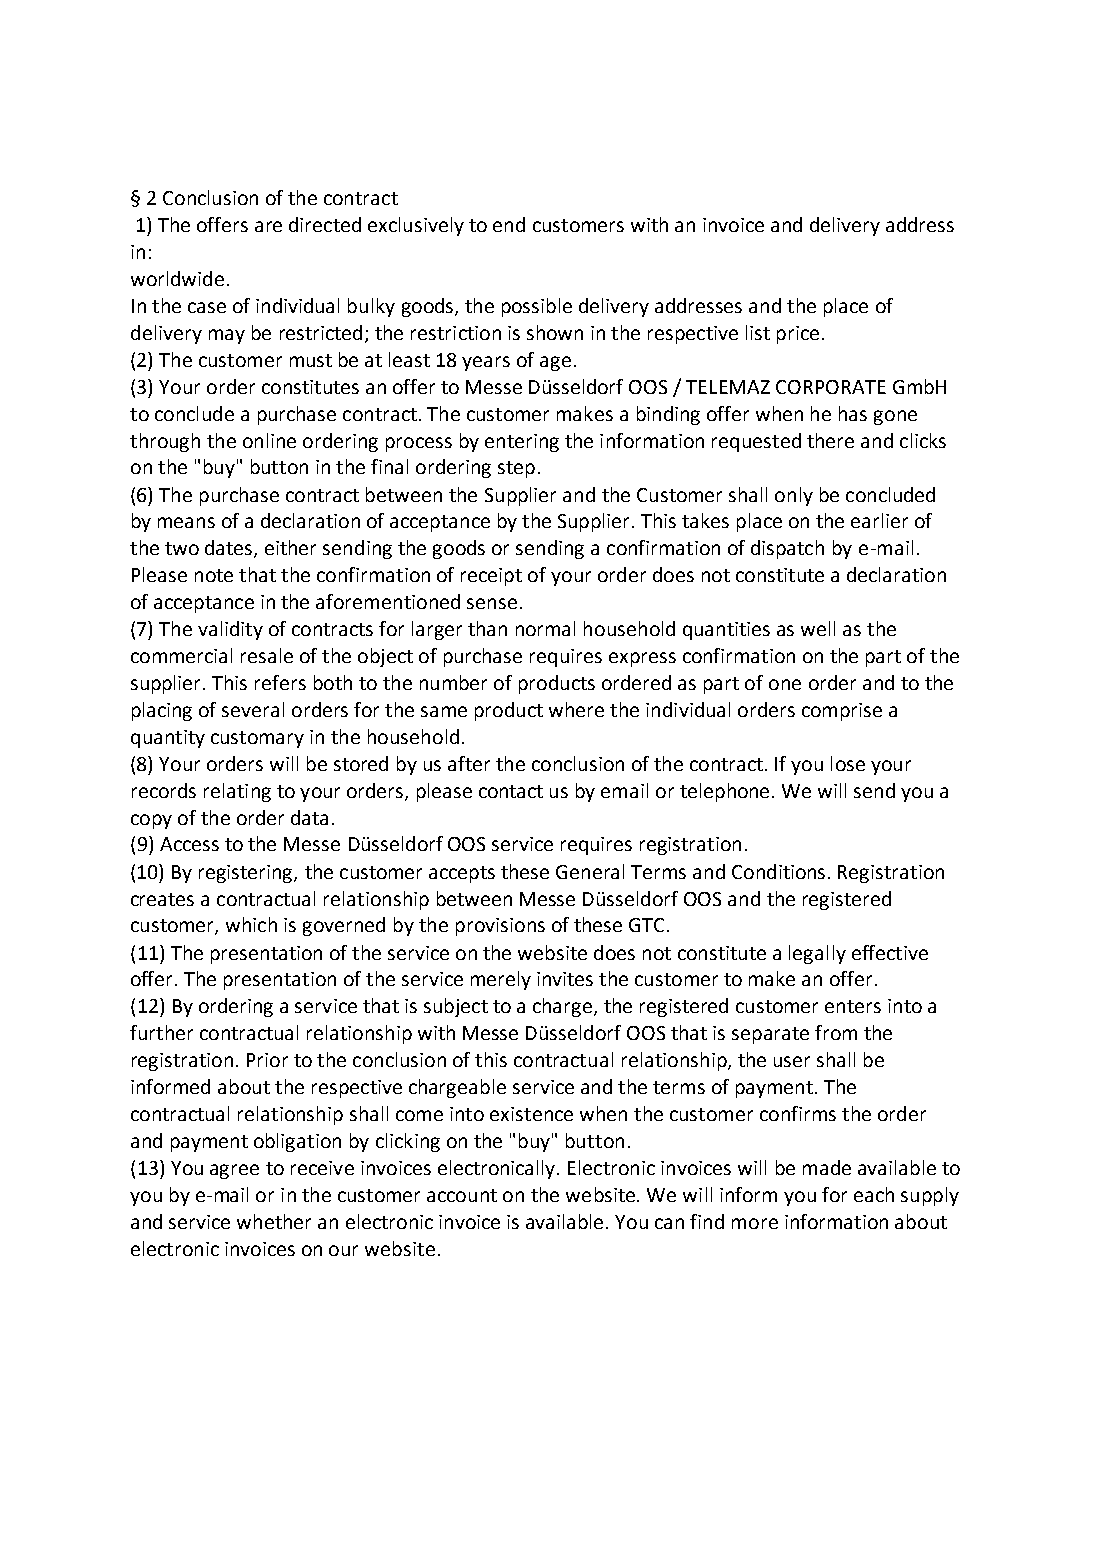  What do you see at coordinates (251, 924) in the document?
I see `which` at bounding box center [251, 924].
